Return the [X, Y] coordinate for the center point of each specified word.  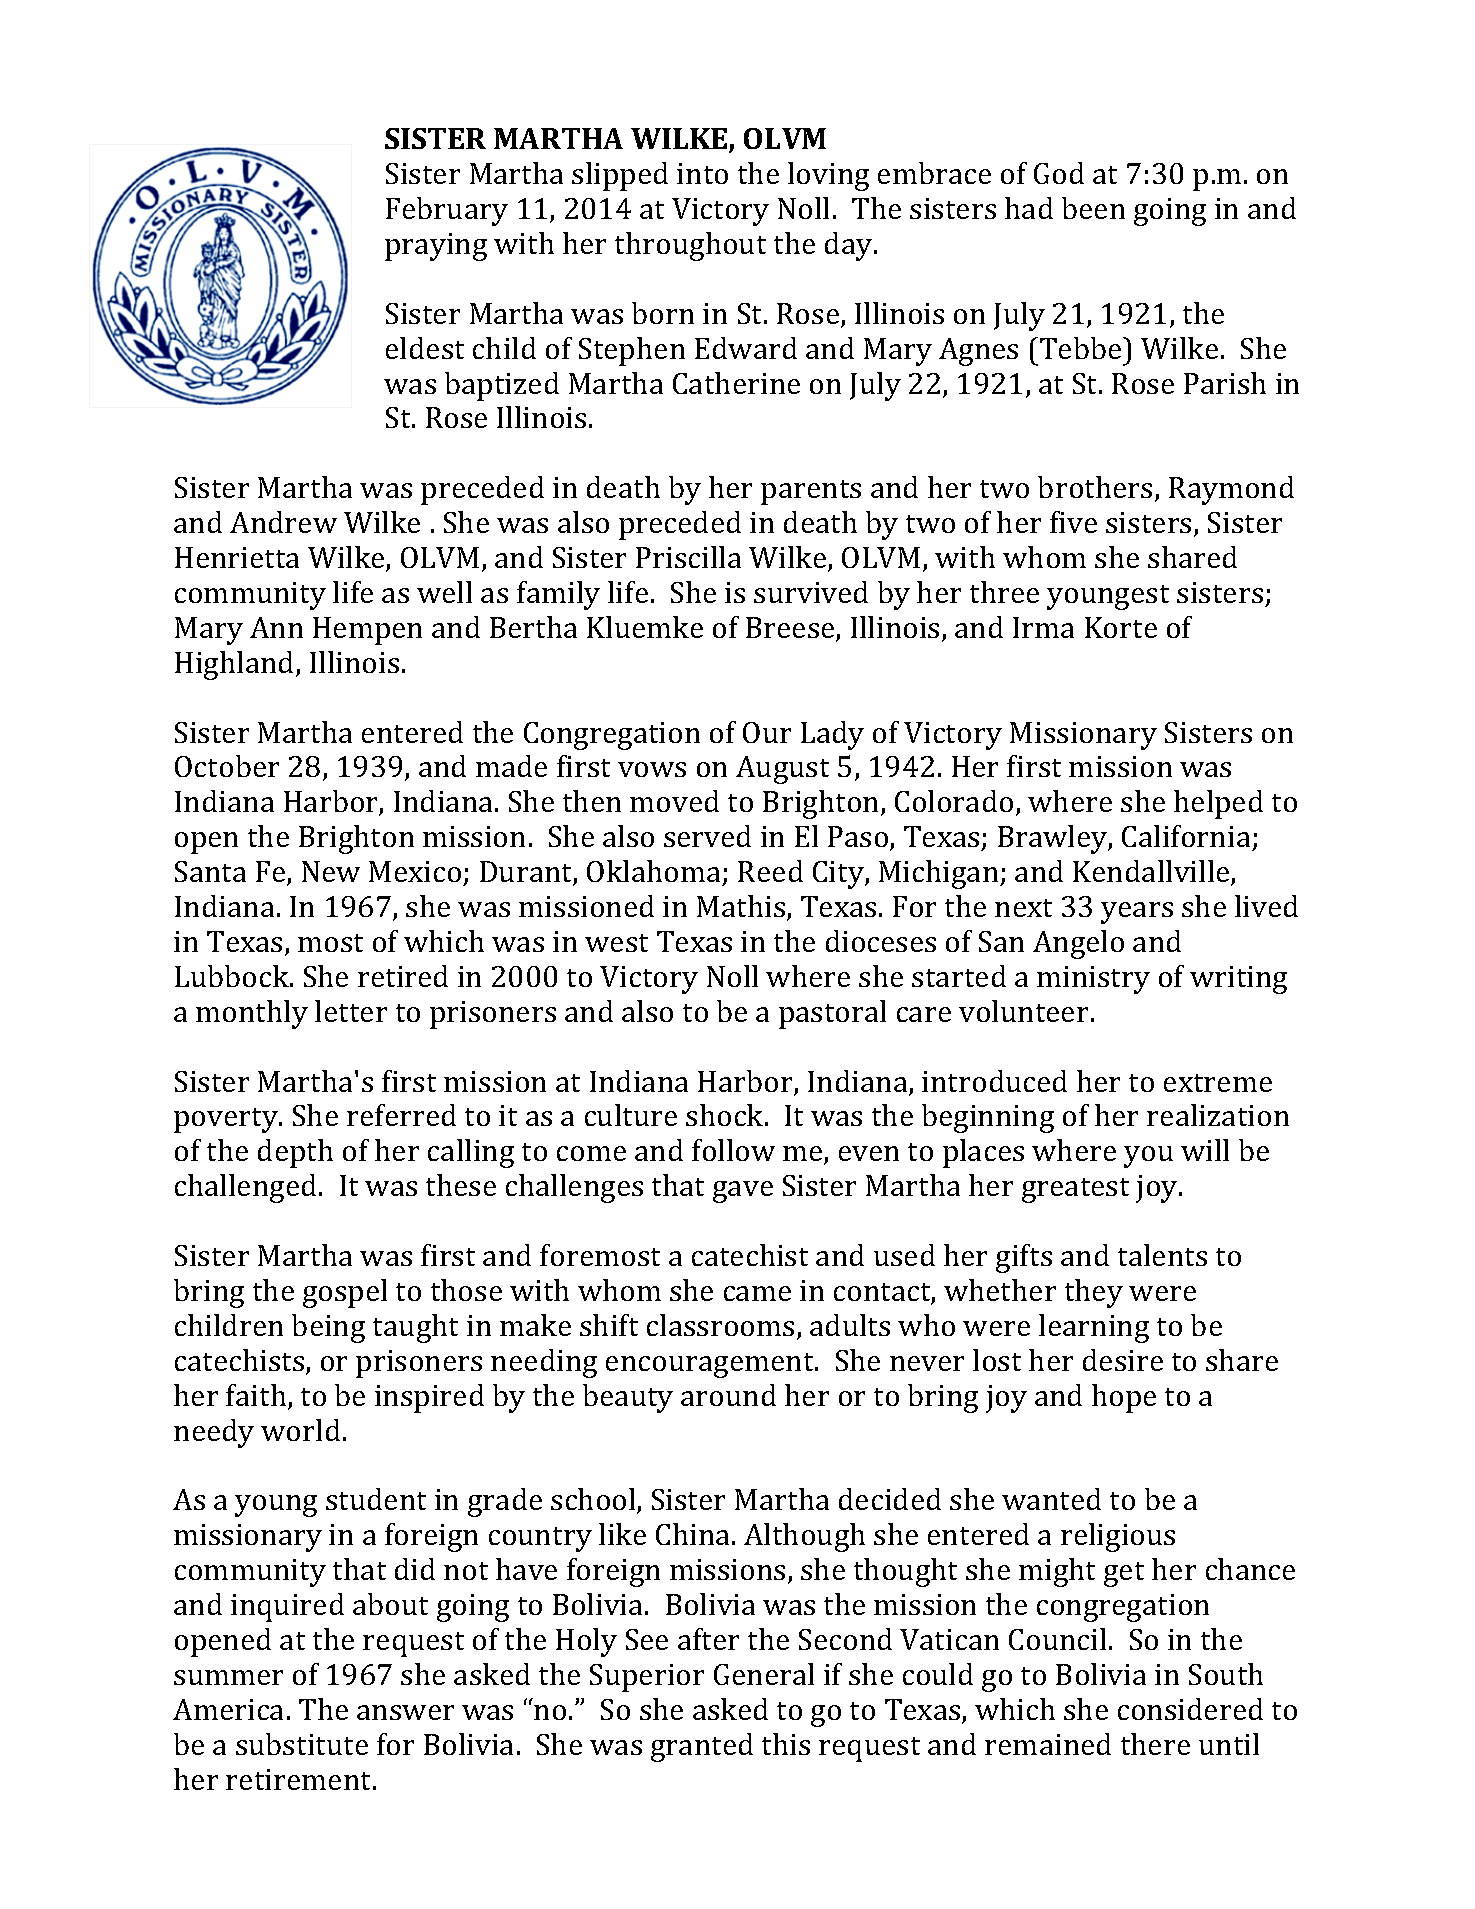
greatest [1075, 1190]
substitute [302, 1744]
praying [436, 247]
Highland [236, 665]
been [1093, 208]
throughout [690, 246]
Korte [1121, 627]
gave [743, 1192]
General [764, 1674]
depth [295, 1153]
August [782, 770]
